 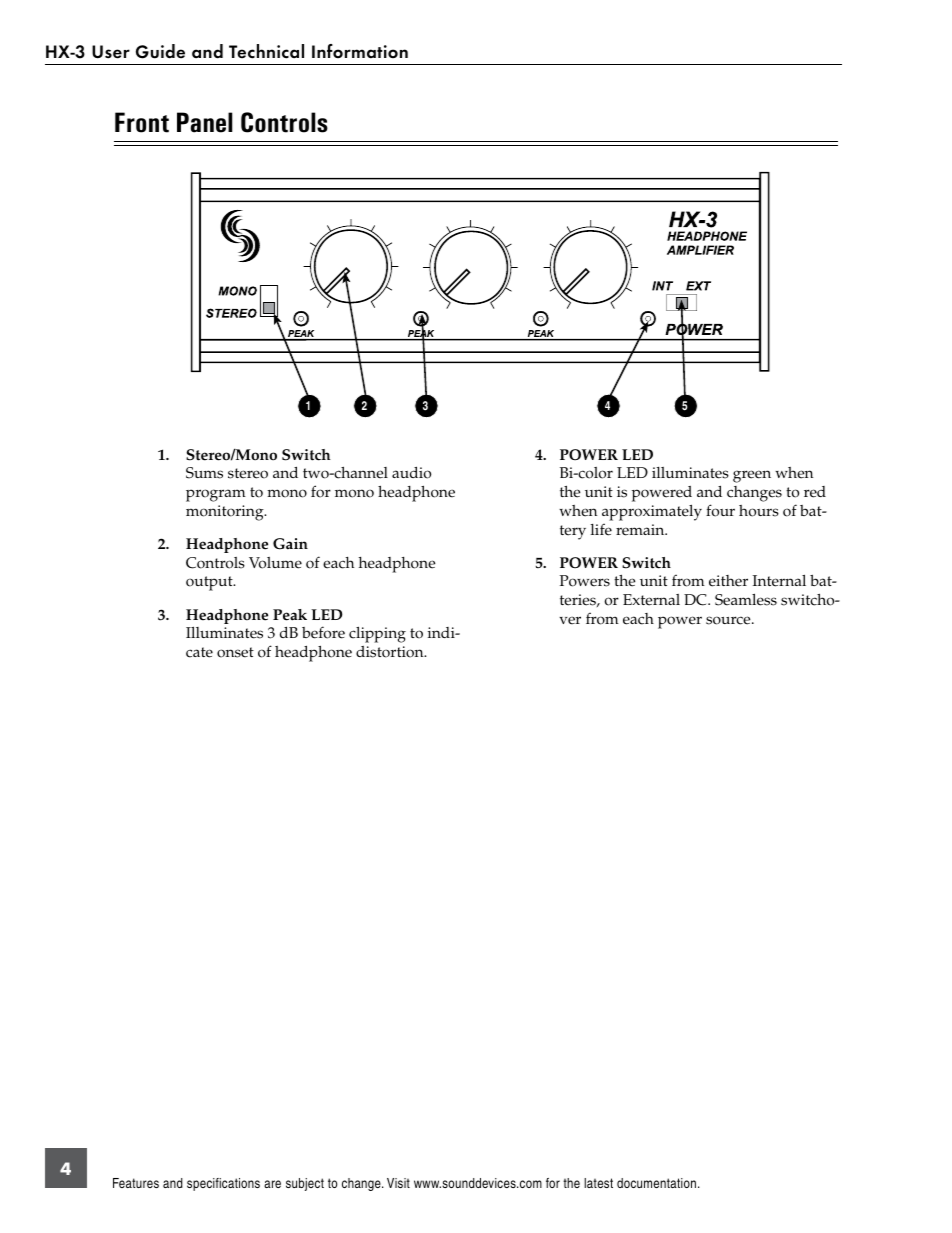 I want to click on Information, so click(x=360, y=51).
